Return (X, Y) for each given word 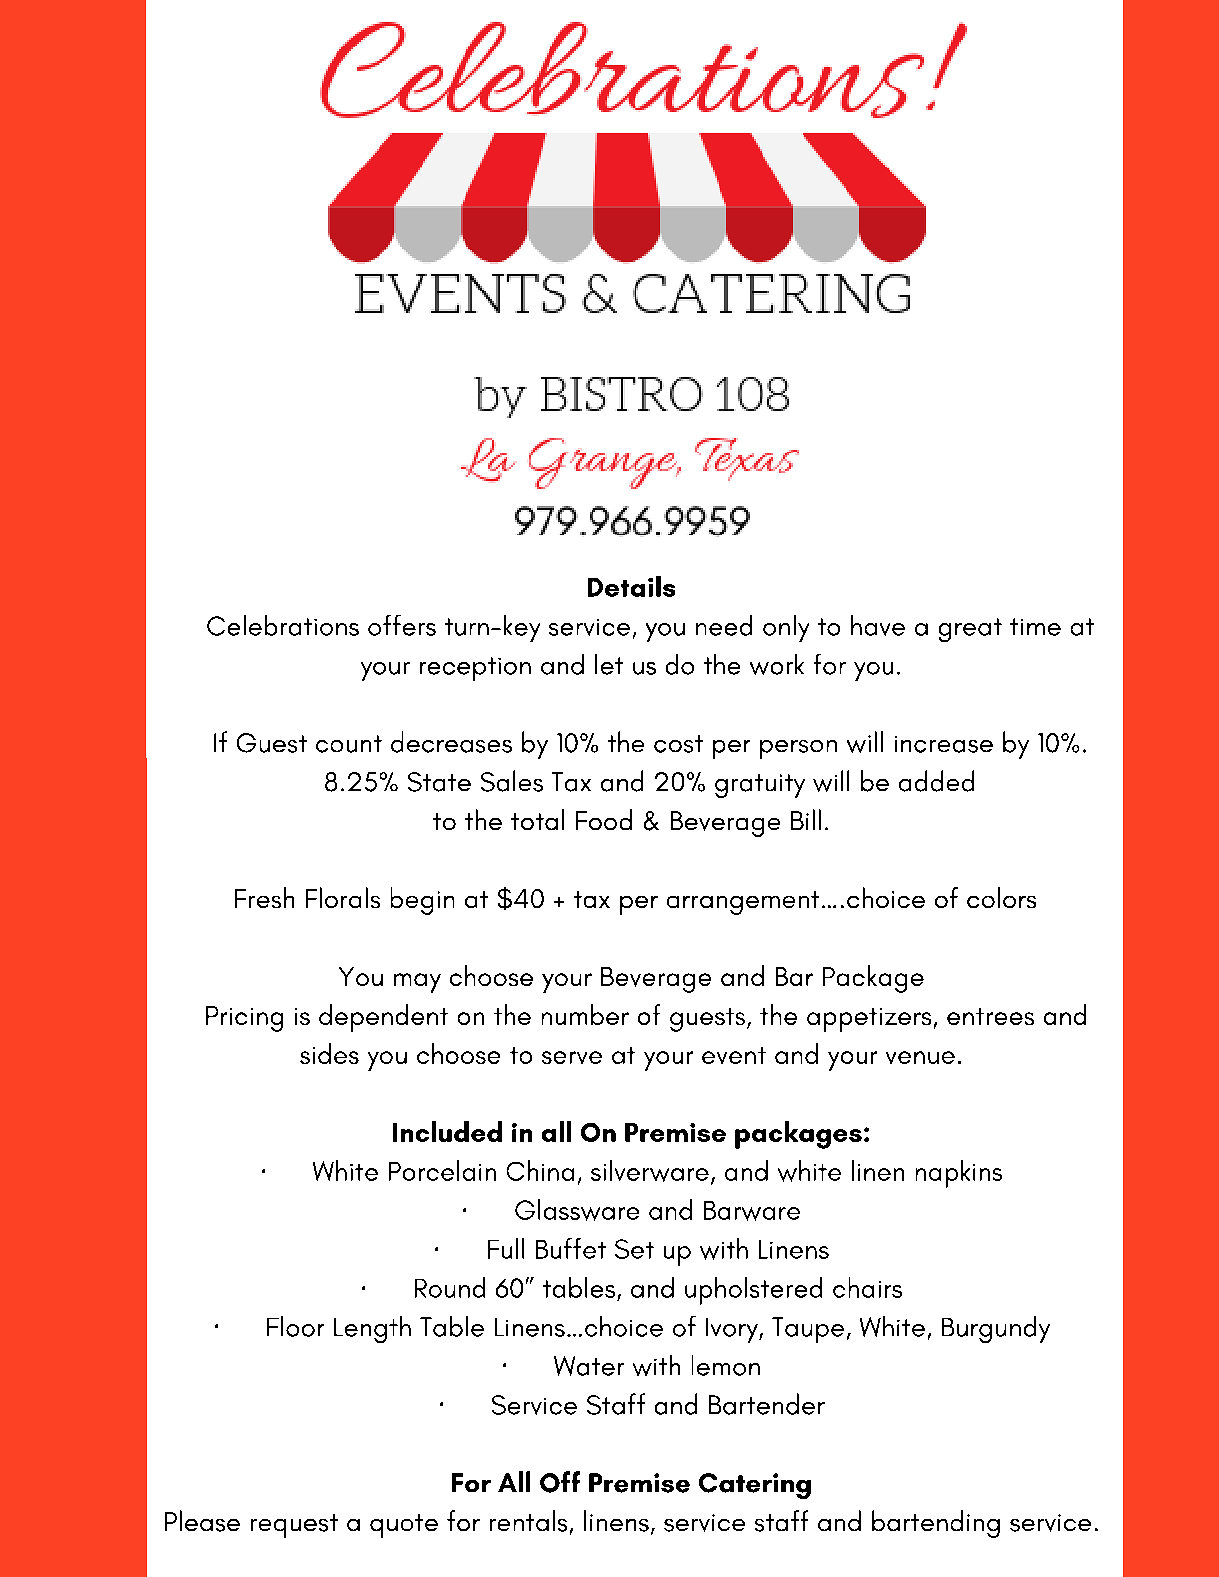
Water (589, 1366)
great (970, 630)
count (349, 744)
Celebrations (283, 625)
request (294, 1526)
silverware (650, 1171)
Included (447, 1131)
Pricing (244, 1019)
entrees (990, 1016)
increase (944, 744)
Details (631, 586)
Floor (295, 1326)
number (585, 1014)
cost (678, 744)
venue (920, 1057)
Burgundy (996, 1329)
